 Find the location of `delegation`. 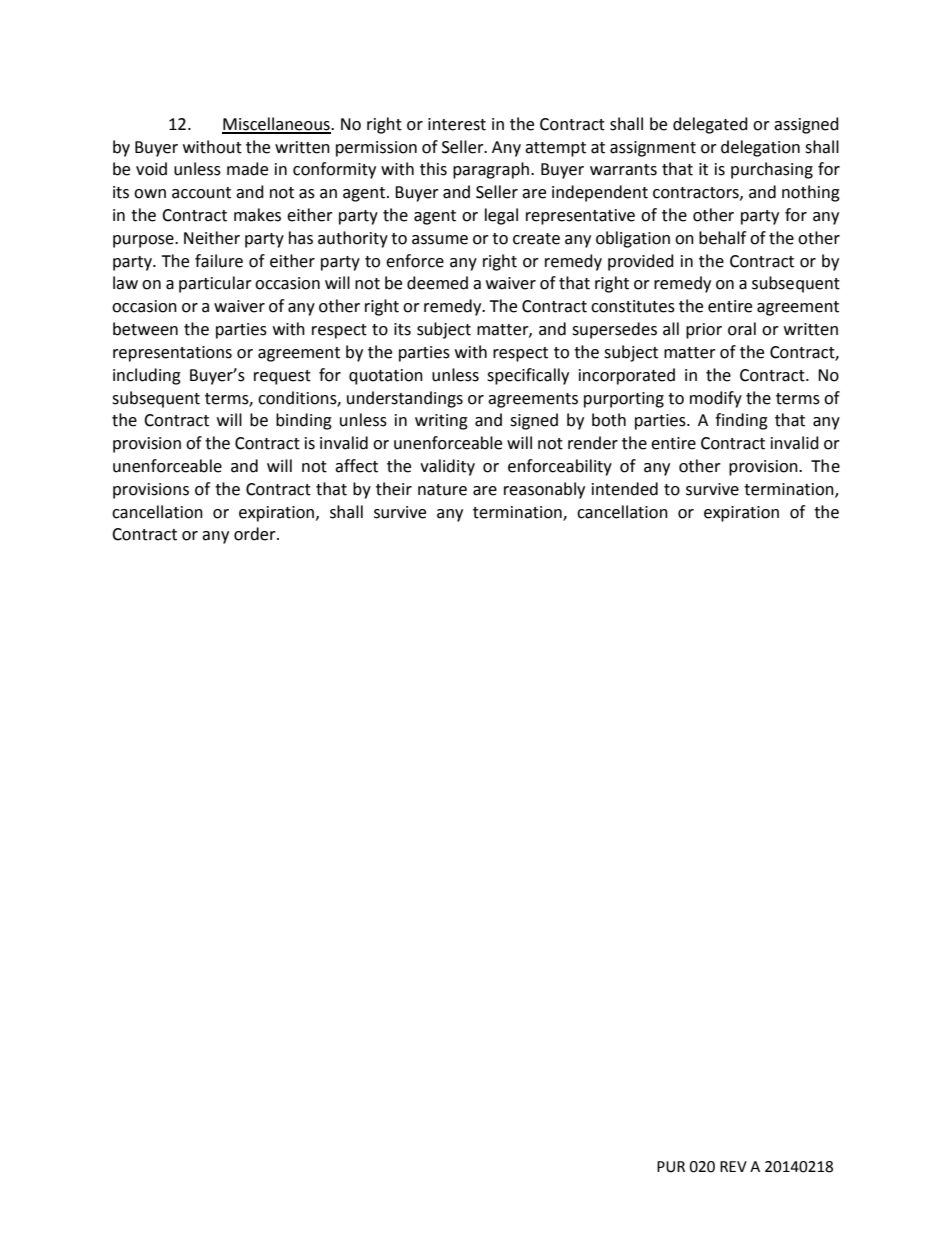

delegation is located at coordinates (760, 148).
